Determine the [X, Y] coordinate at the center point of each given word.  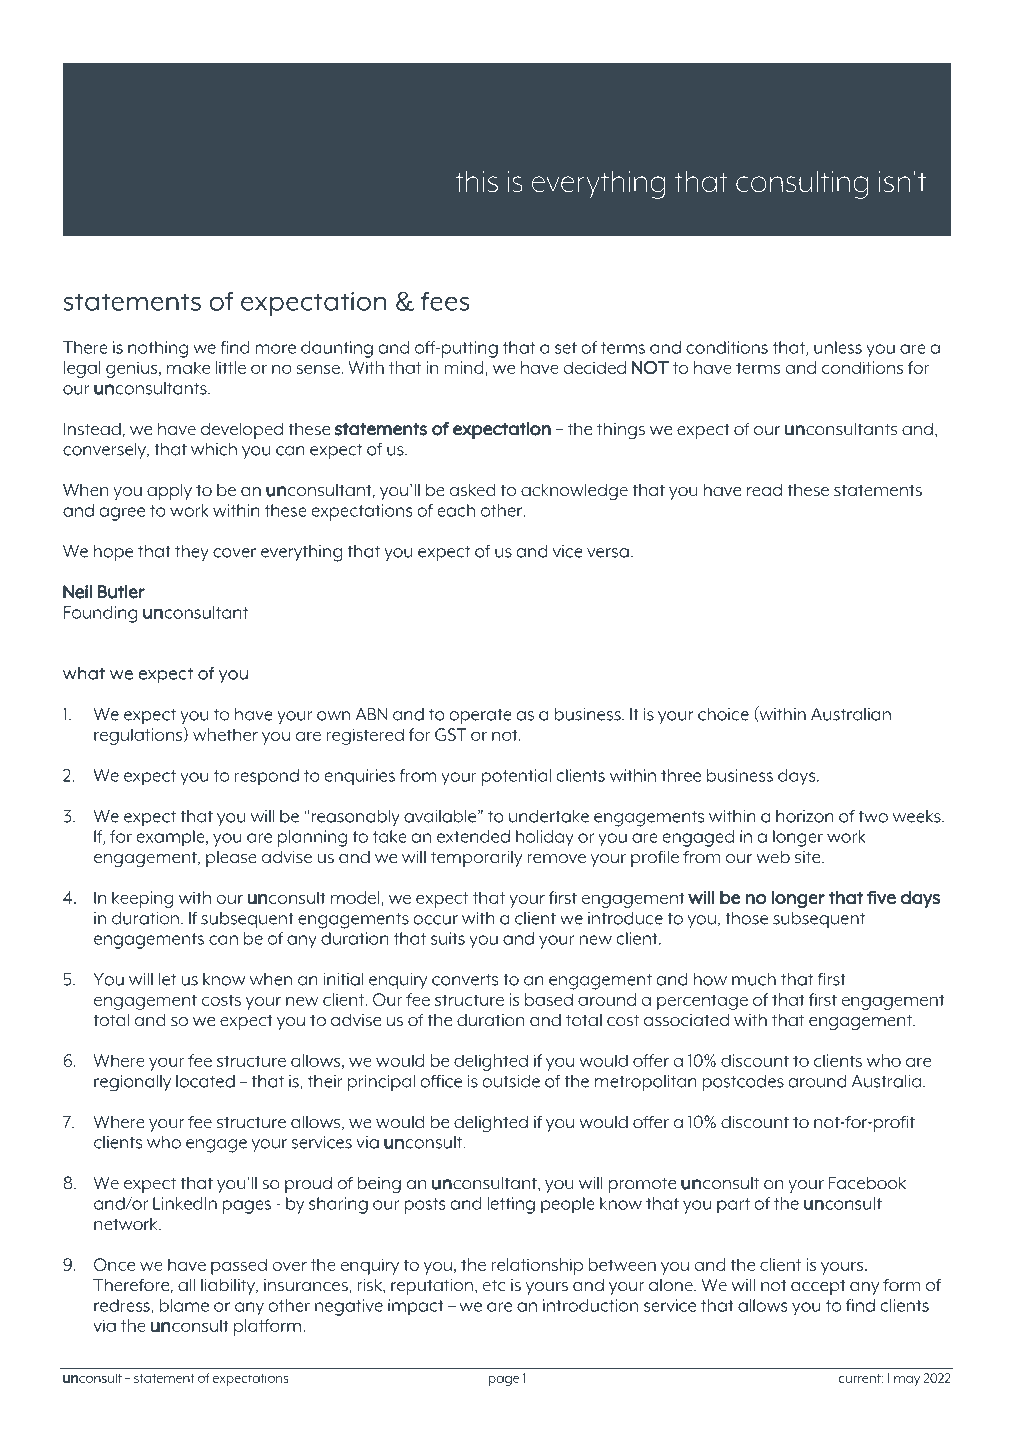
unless [838, 347]
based [549, 999]
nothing [158, 349]
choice [723, 714]
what [84, 673]
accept [818, 1287]
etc [494, 1286]
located [205, 1081]
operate [480, 716]
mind [465, 368]
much [754, 979]
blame [184, 1305]
